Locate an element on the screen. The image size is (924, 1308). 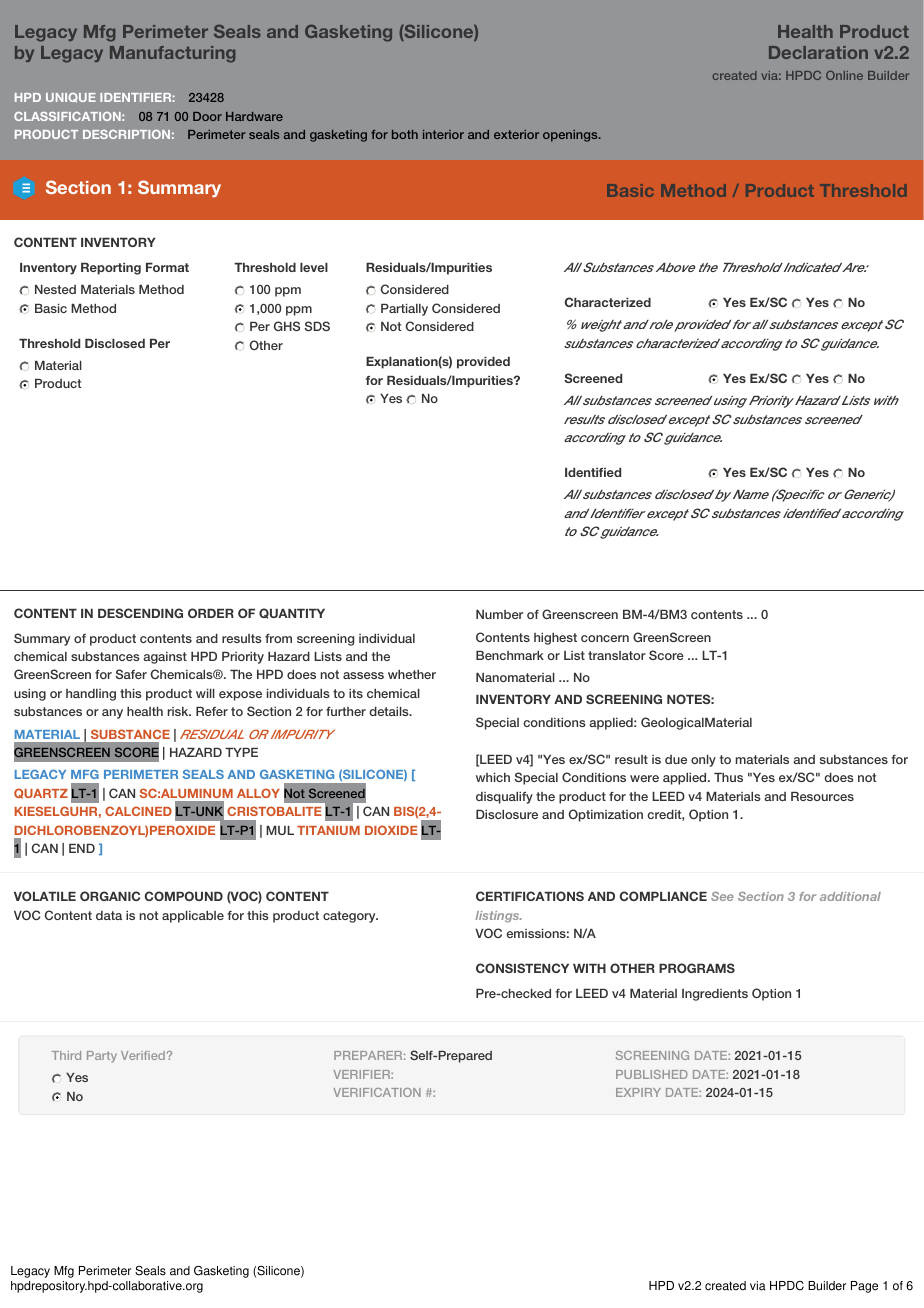
Number is located at coordinates (499, 614).
